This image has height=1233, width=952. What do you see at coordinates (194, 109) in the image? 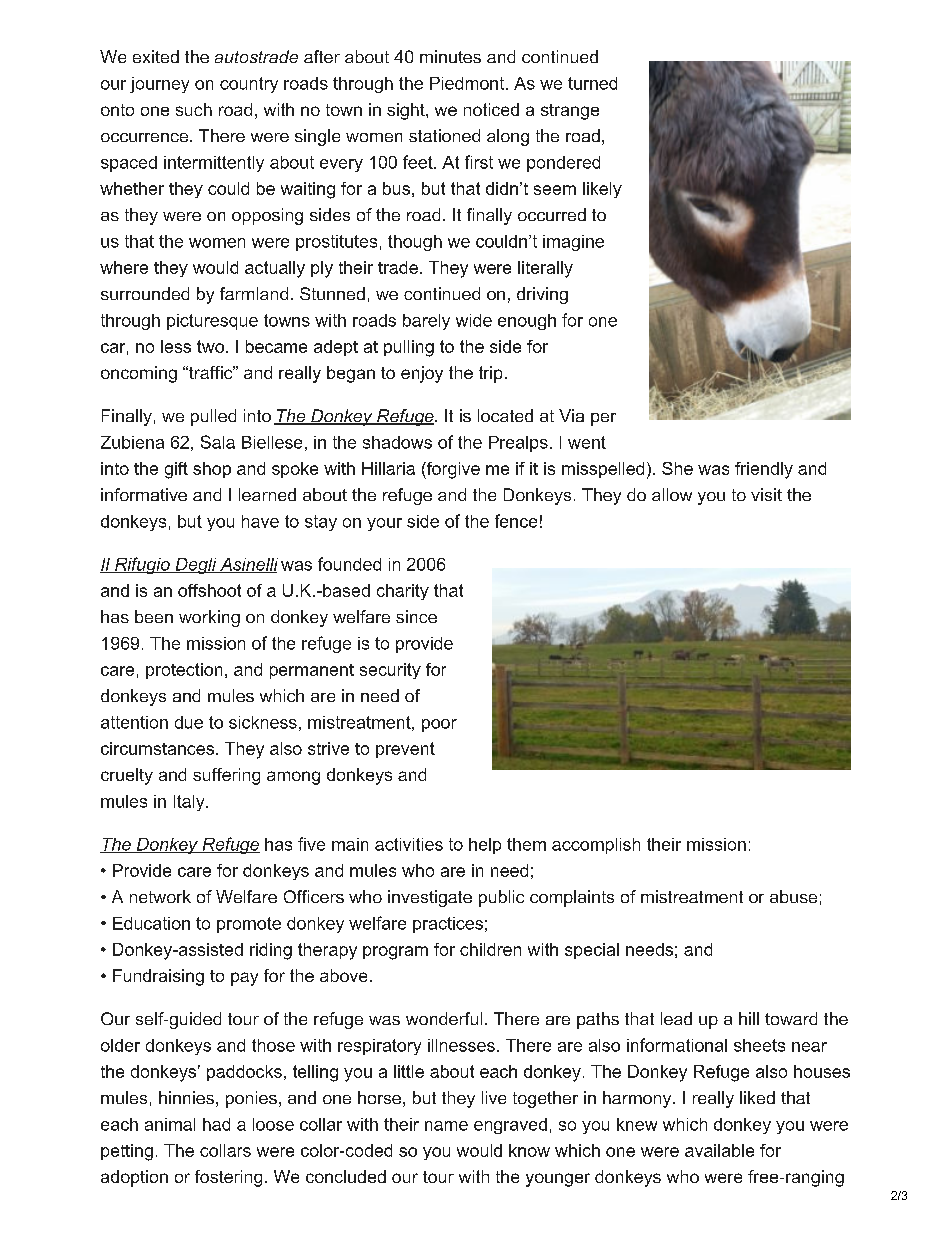
I see `such` at bounding box center [194, 109].
